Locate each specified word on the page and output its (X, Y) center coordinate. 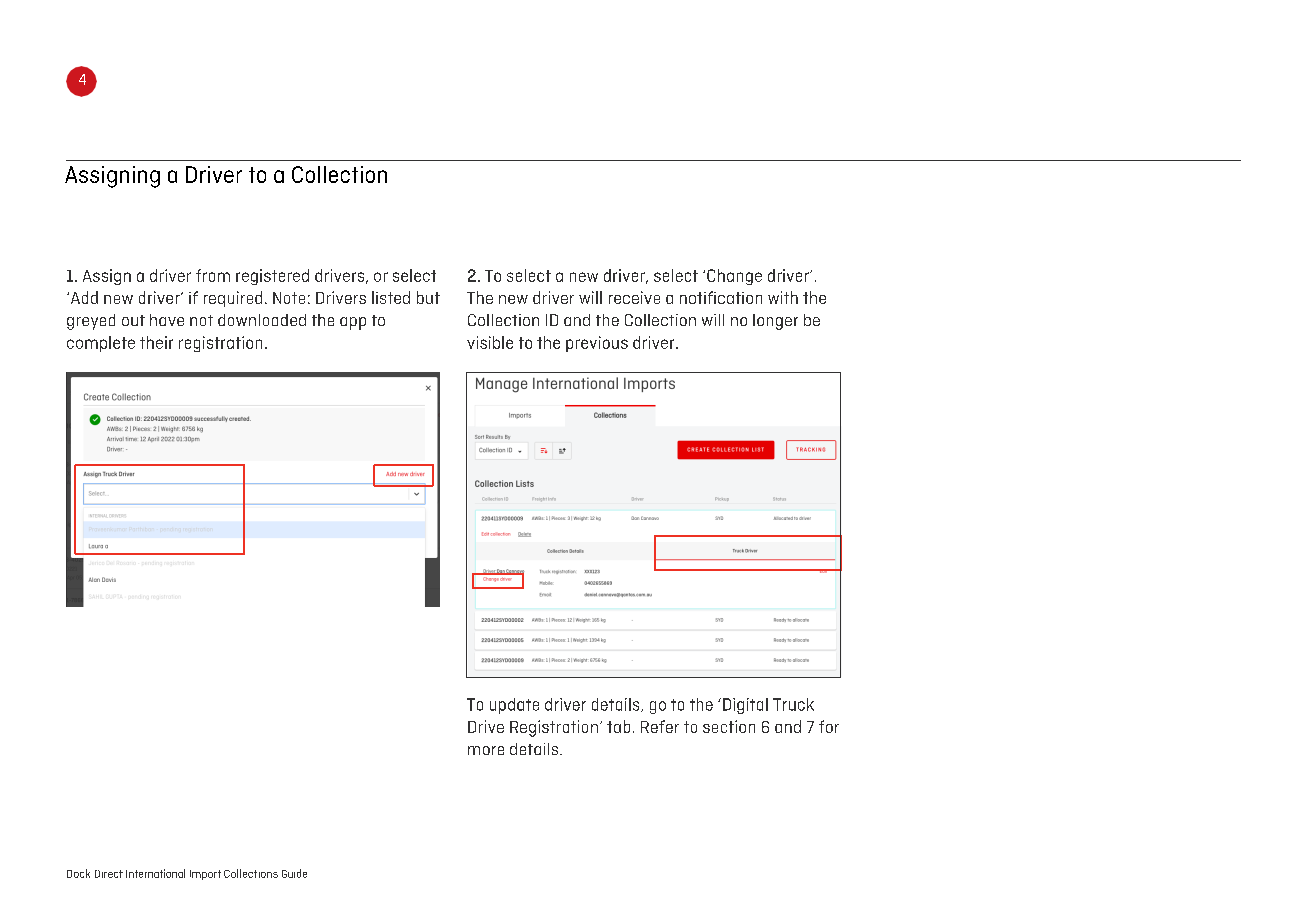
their (156, 342)
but (428, 297)
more (486, 750)
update (514, 706)
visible (490, 342)
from (213, 275)
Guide (294, 873)
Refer (660, 726)
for (829, 726)
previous (597, 344)
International (155, 873)
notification (721, 297)
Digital (745, 706)
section (729, 726)
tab (618, 726)
